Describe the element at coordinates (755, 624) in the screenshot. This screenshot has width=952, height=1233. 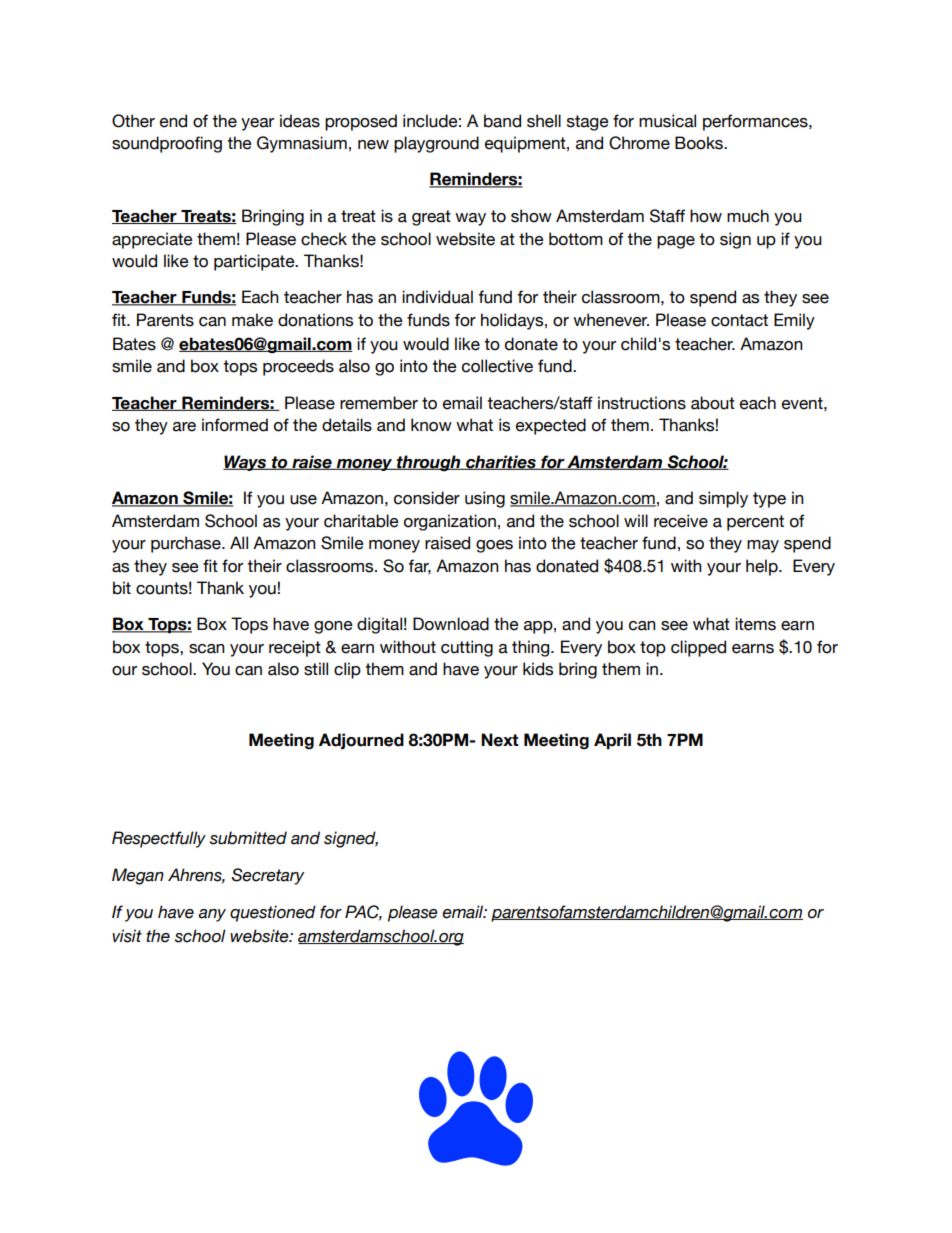
I see `items` at that location.
